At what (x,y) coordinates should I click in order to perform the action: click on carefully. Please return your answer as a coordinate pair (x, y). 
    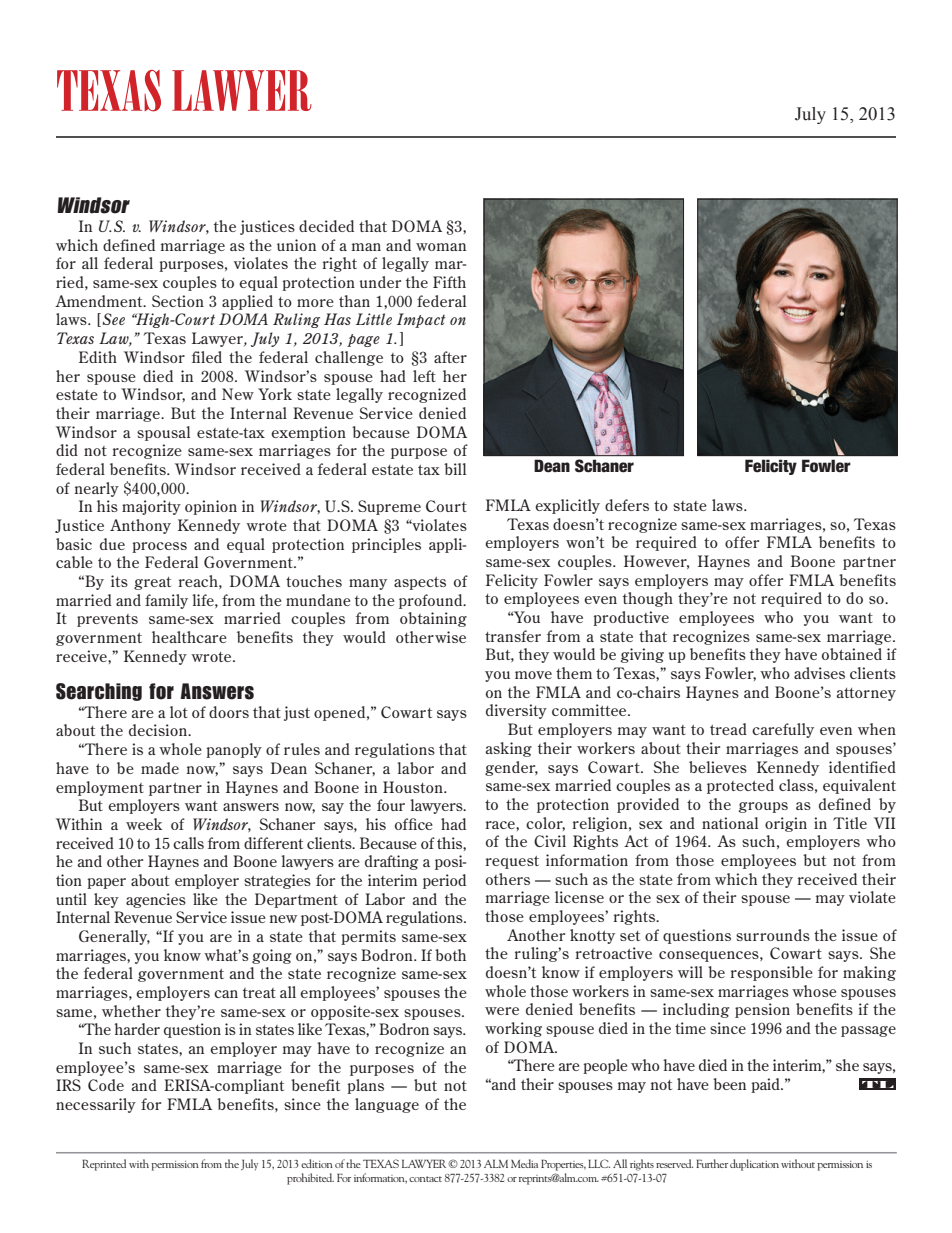
    Looking at the image, I should click on (783, 730).
